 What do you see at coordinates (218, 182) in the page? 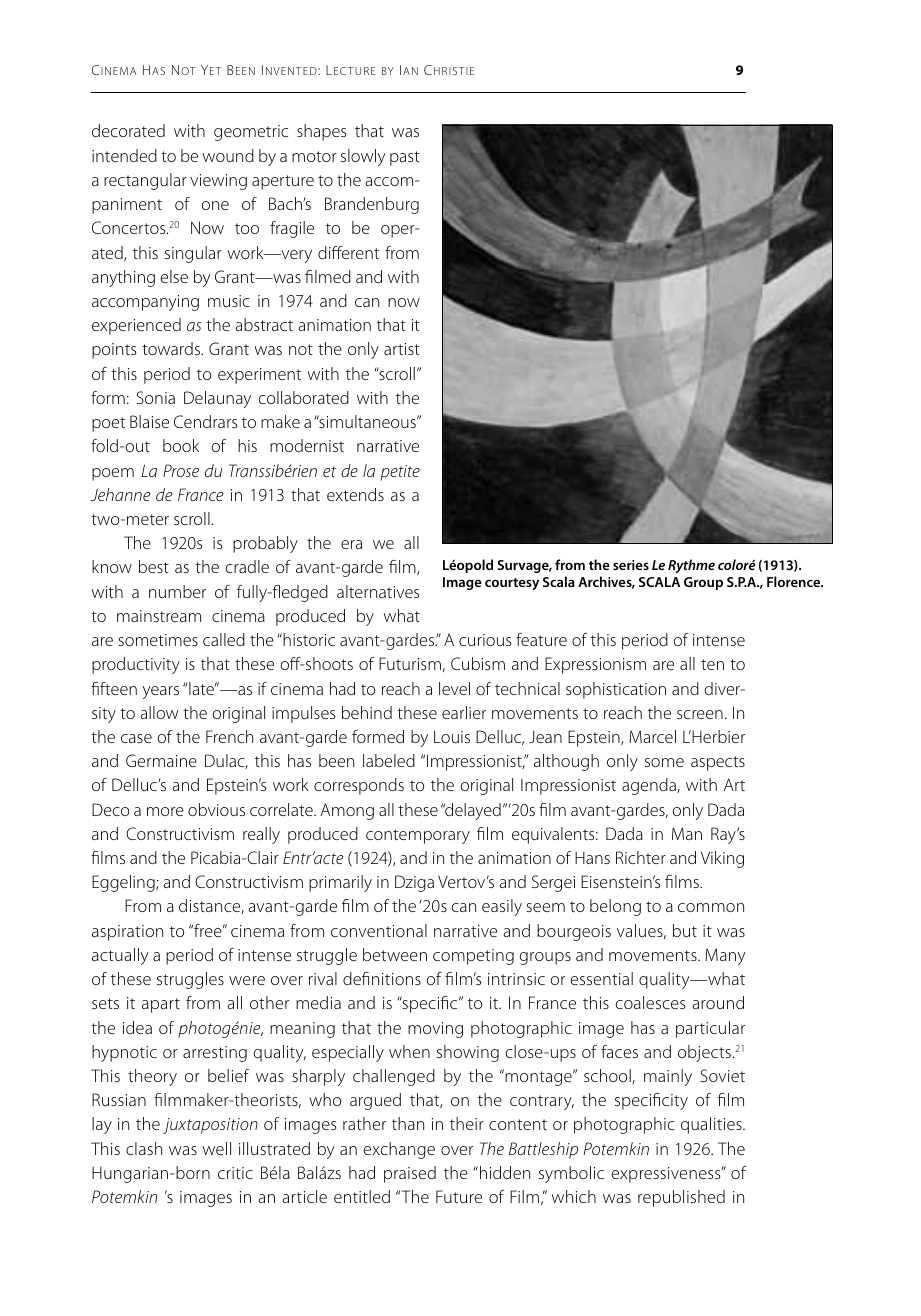
I see `viewing` at bounding box center [218, 182].
